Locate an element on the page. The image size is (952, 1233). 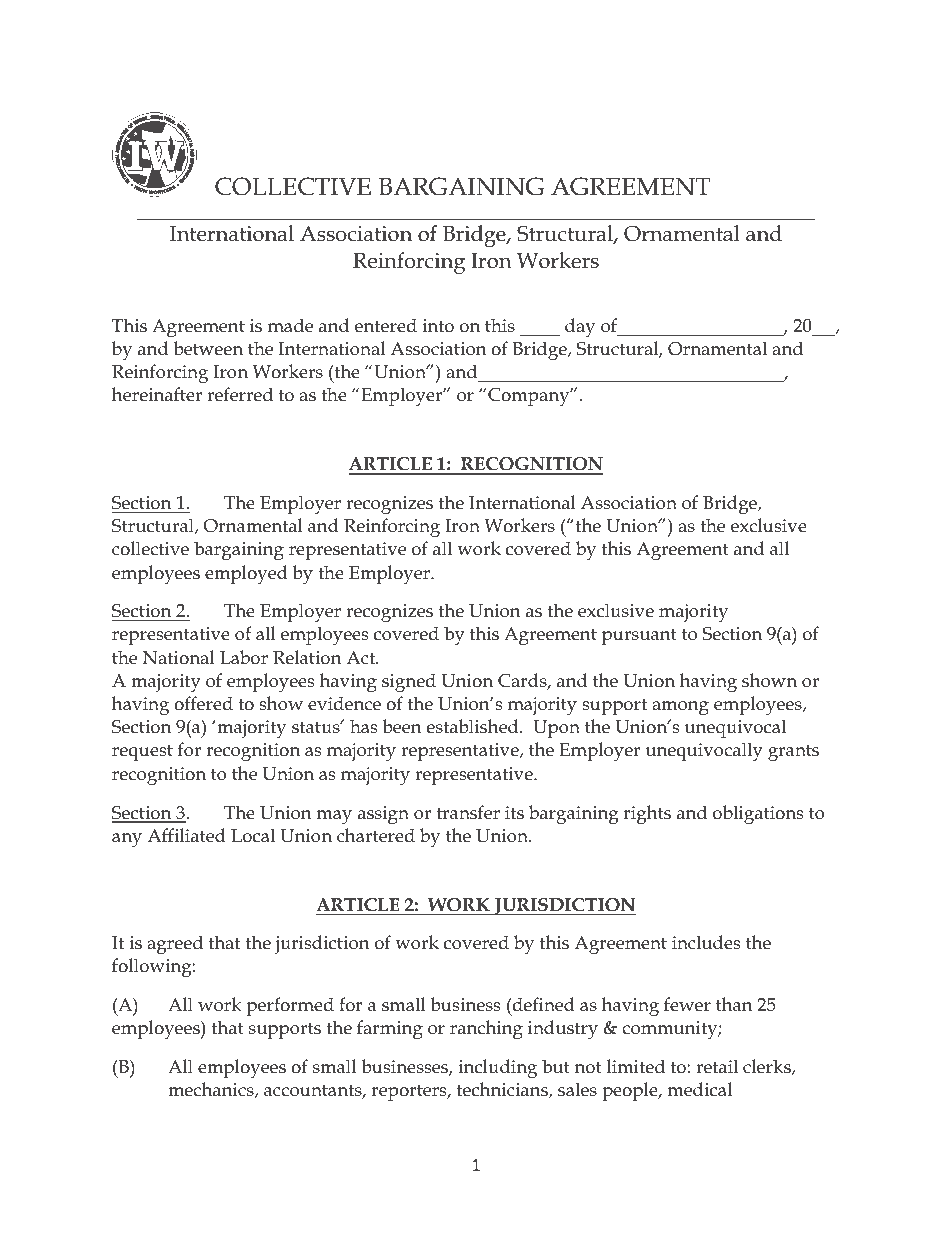
offered is located at coordinates (203, 703).
